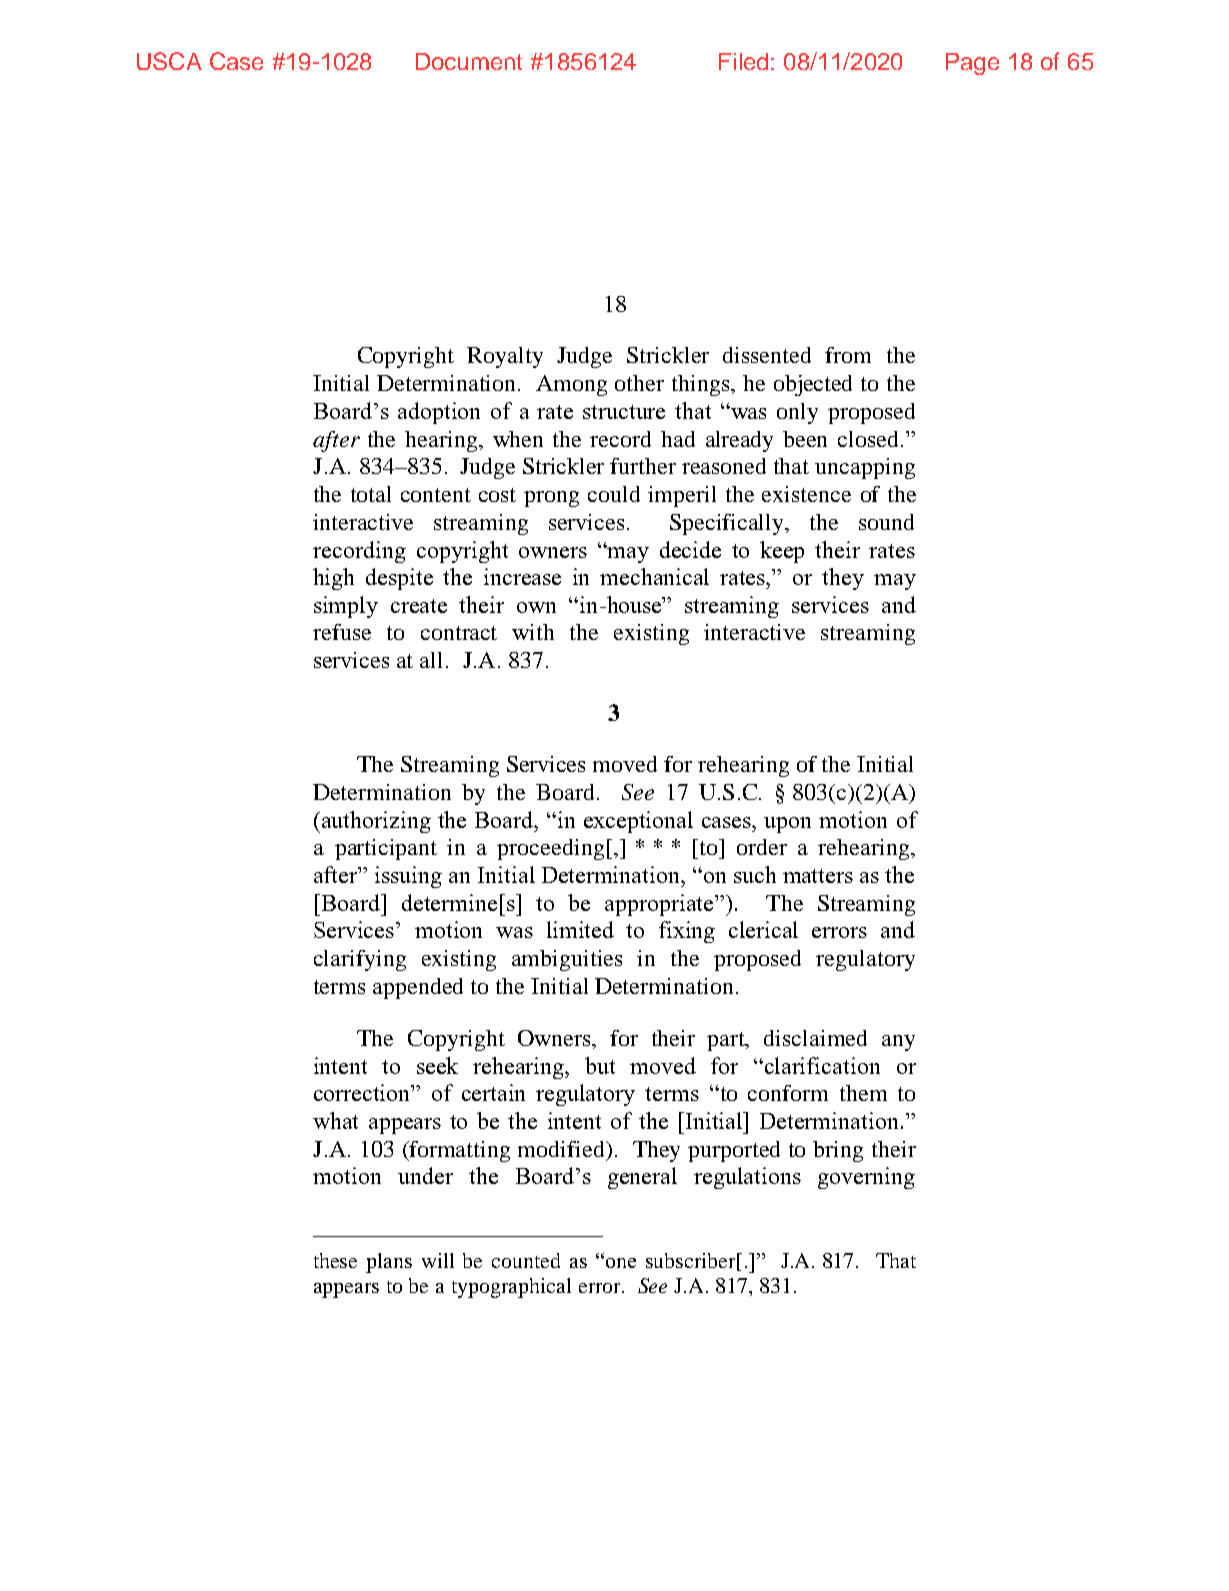 Image resolution: width=1229 pixels, height=1591 pixels. I want to click on mechanical, so click(654, 576).
